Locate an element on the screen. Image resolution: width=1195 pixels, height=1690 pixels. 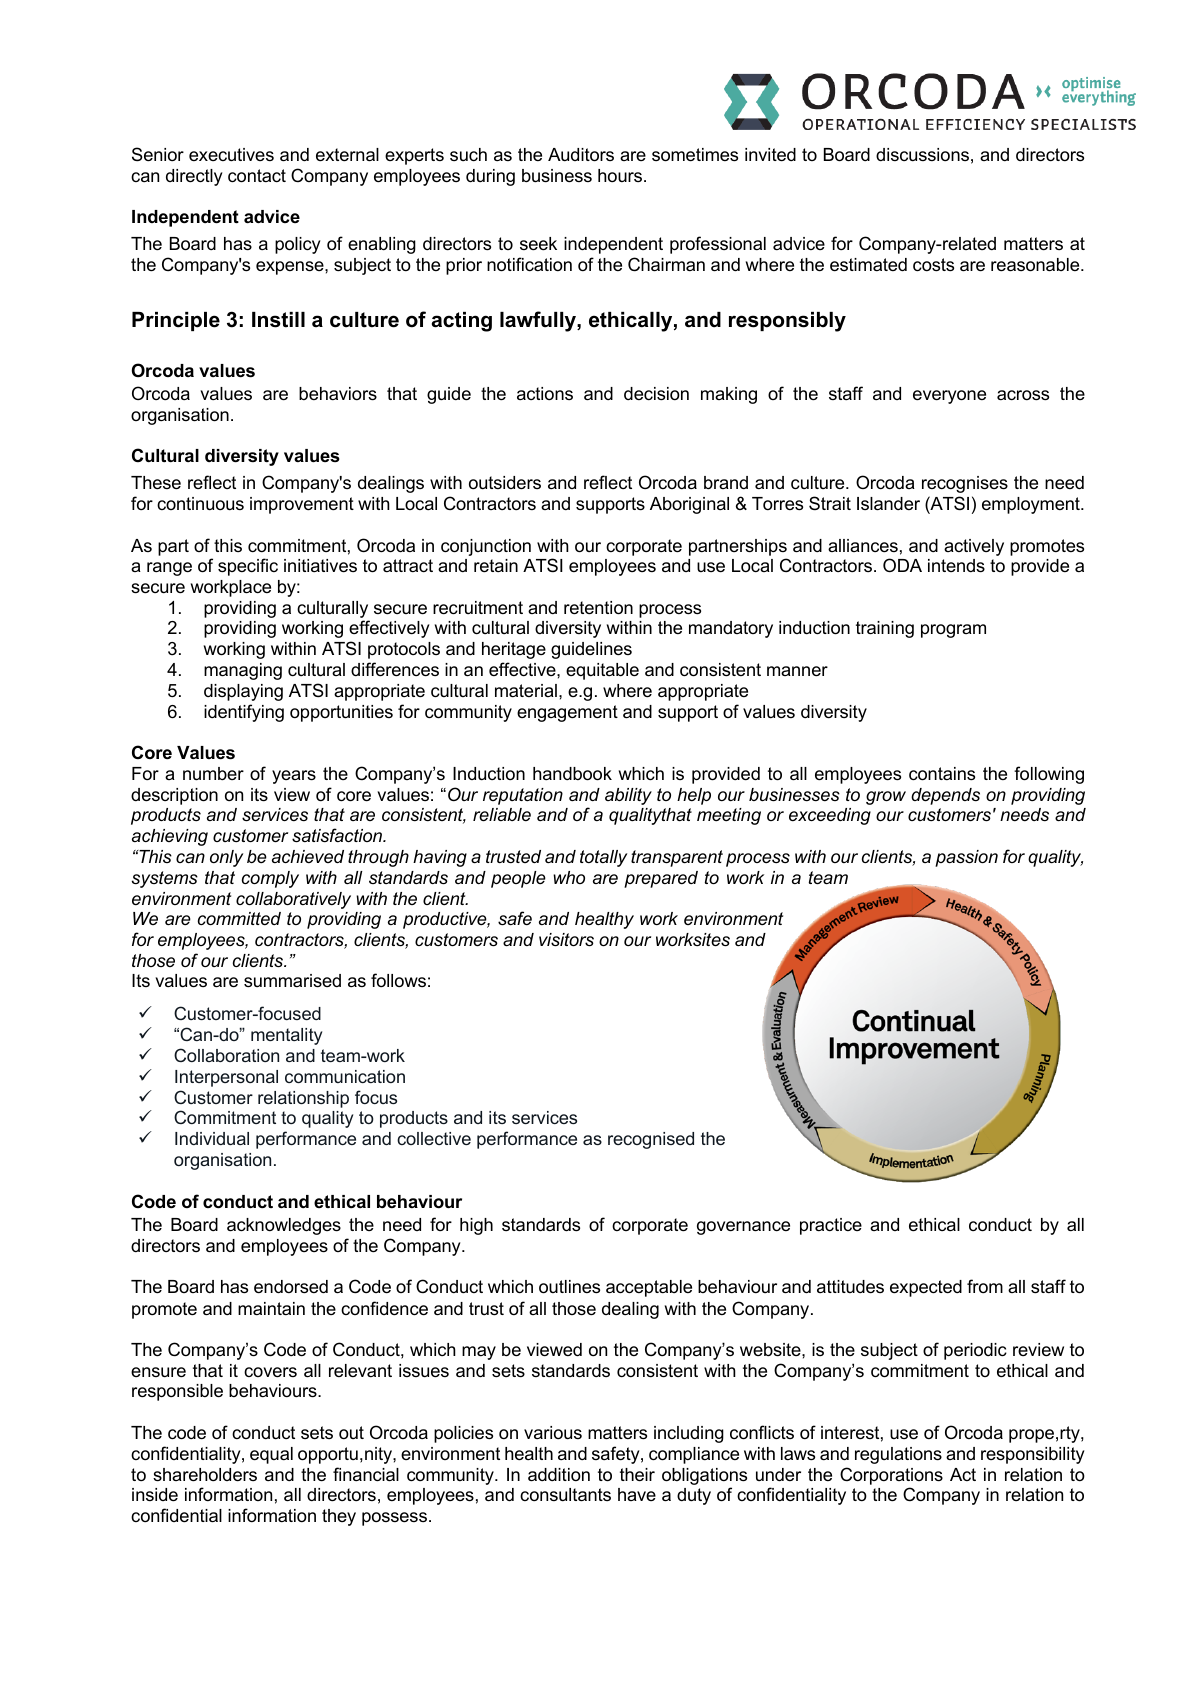
Corporations is located at coordinates (891, 1476).
